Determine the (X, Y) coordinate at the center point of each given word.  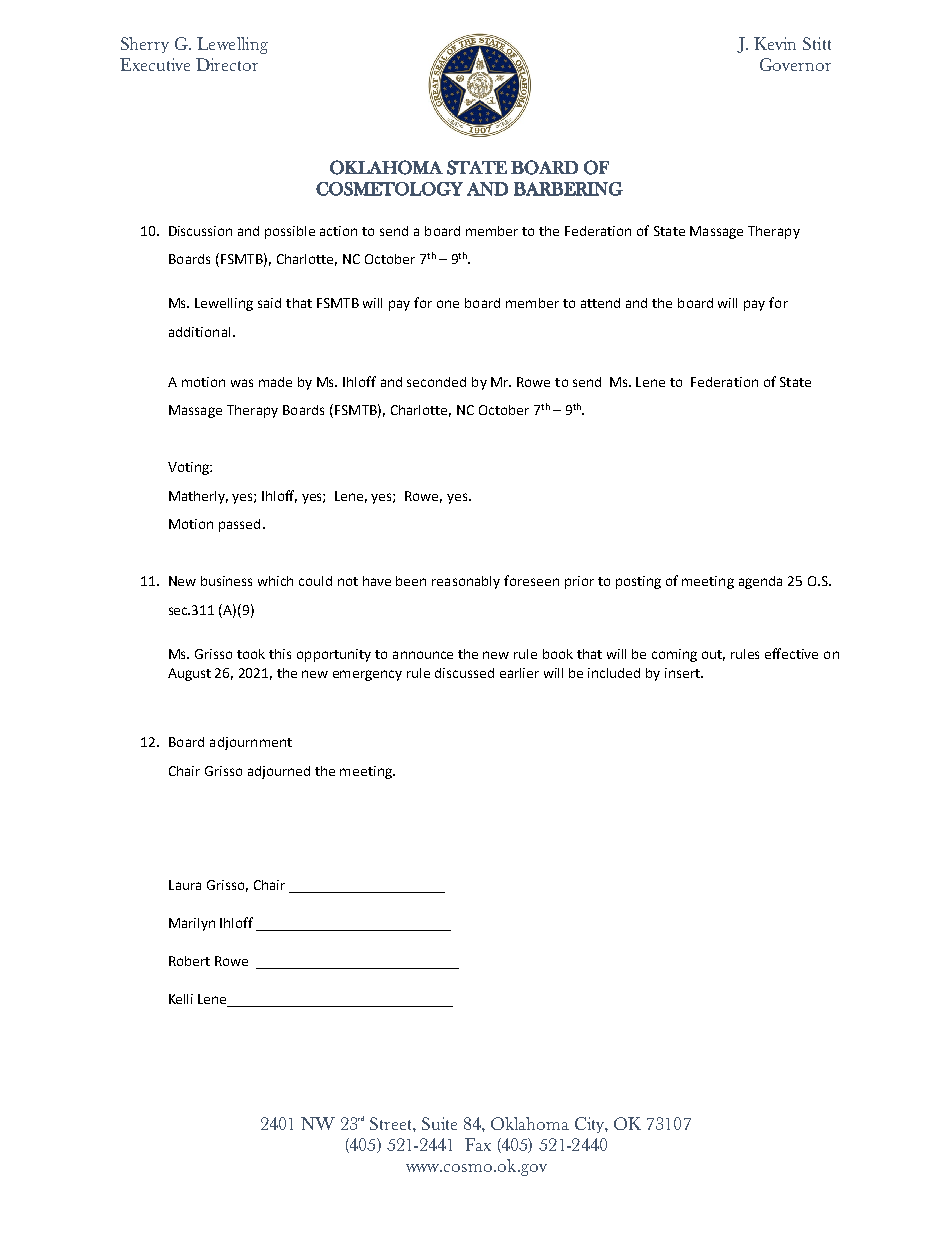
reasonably (466, 582)
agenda (760, 582)
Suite (439, 1123)
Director (227, 64)
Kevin (775, 43)
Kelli (181, 999)
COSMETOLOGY (389, 189)
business (226, 581)
